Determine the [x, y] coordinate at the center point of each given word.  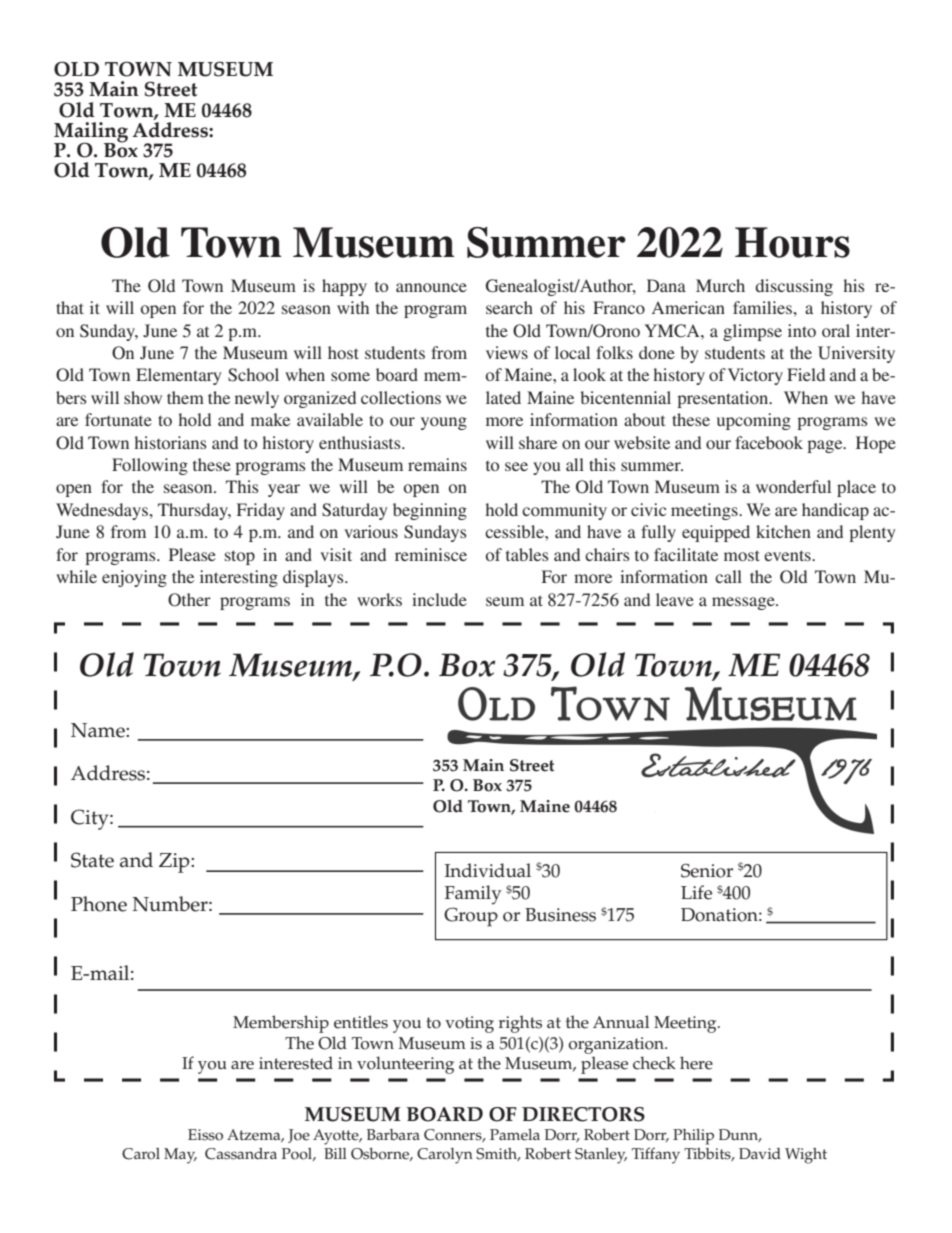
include [439, 599]
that [70, 307]
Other [189, 600]
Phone [99, 904]
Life [696, 892]
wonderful [793, 486]
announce [431, 287]
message [744, 603]
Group [471, 917]
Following [150, 466]
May [180, 1156]
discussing [794, 287]
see [516, 466]
